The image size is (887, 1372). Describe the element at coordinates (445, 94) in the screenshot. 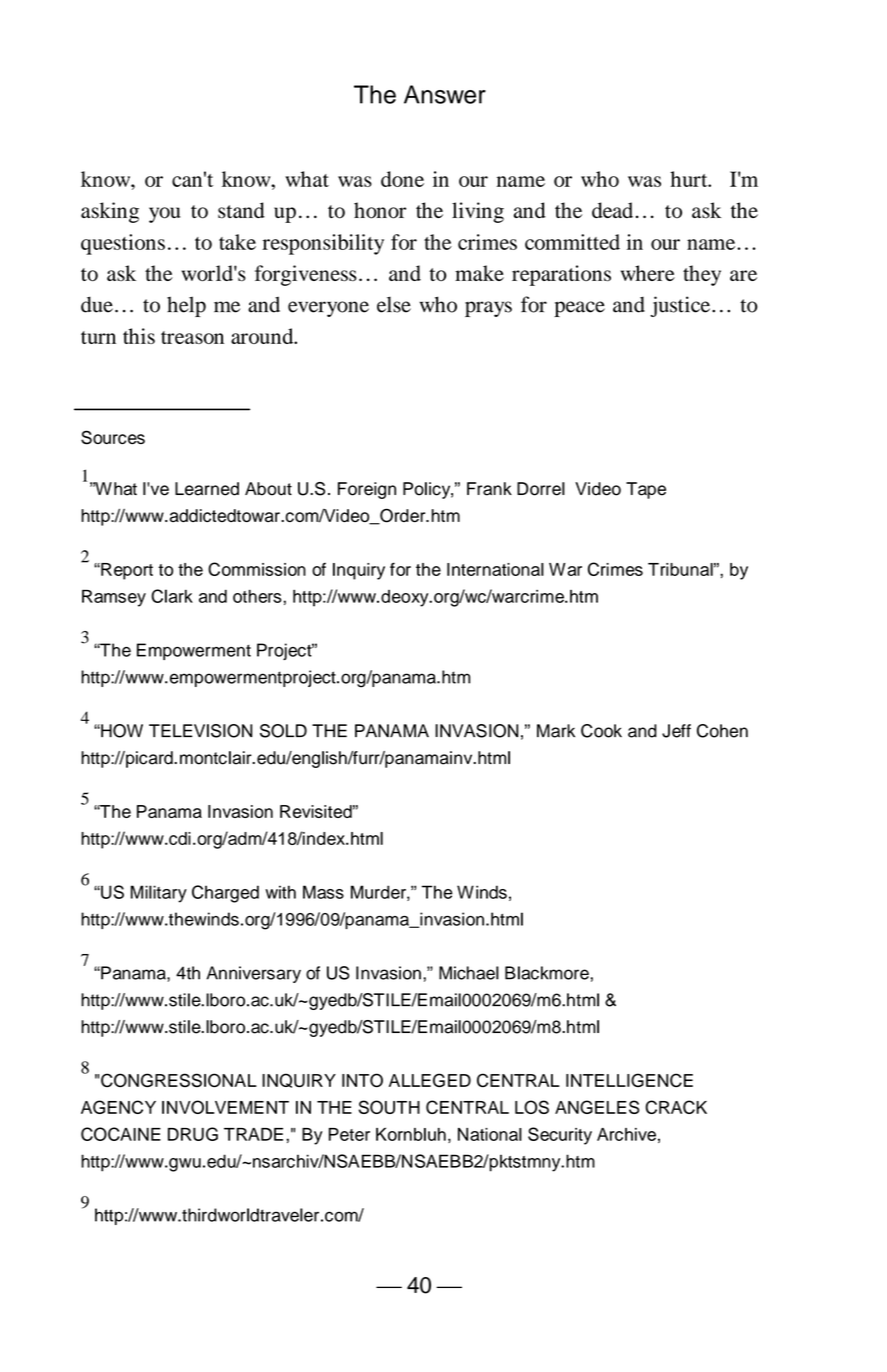

I see `Answer` at that location.
